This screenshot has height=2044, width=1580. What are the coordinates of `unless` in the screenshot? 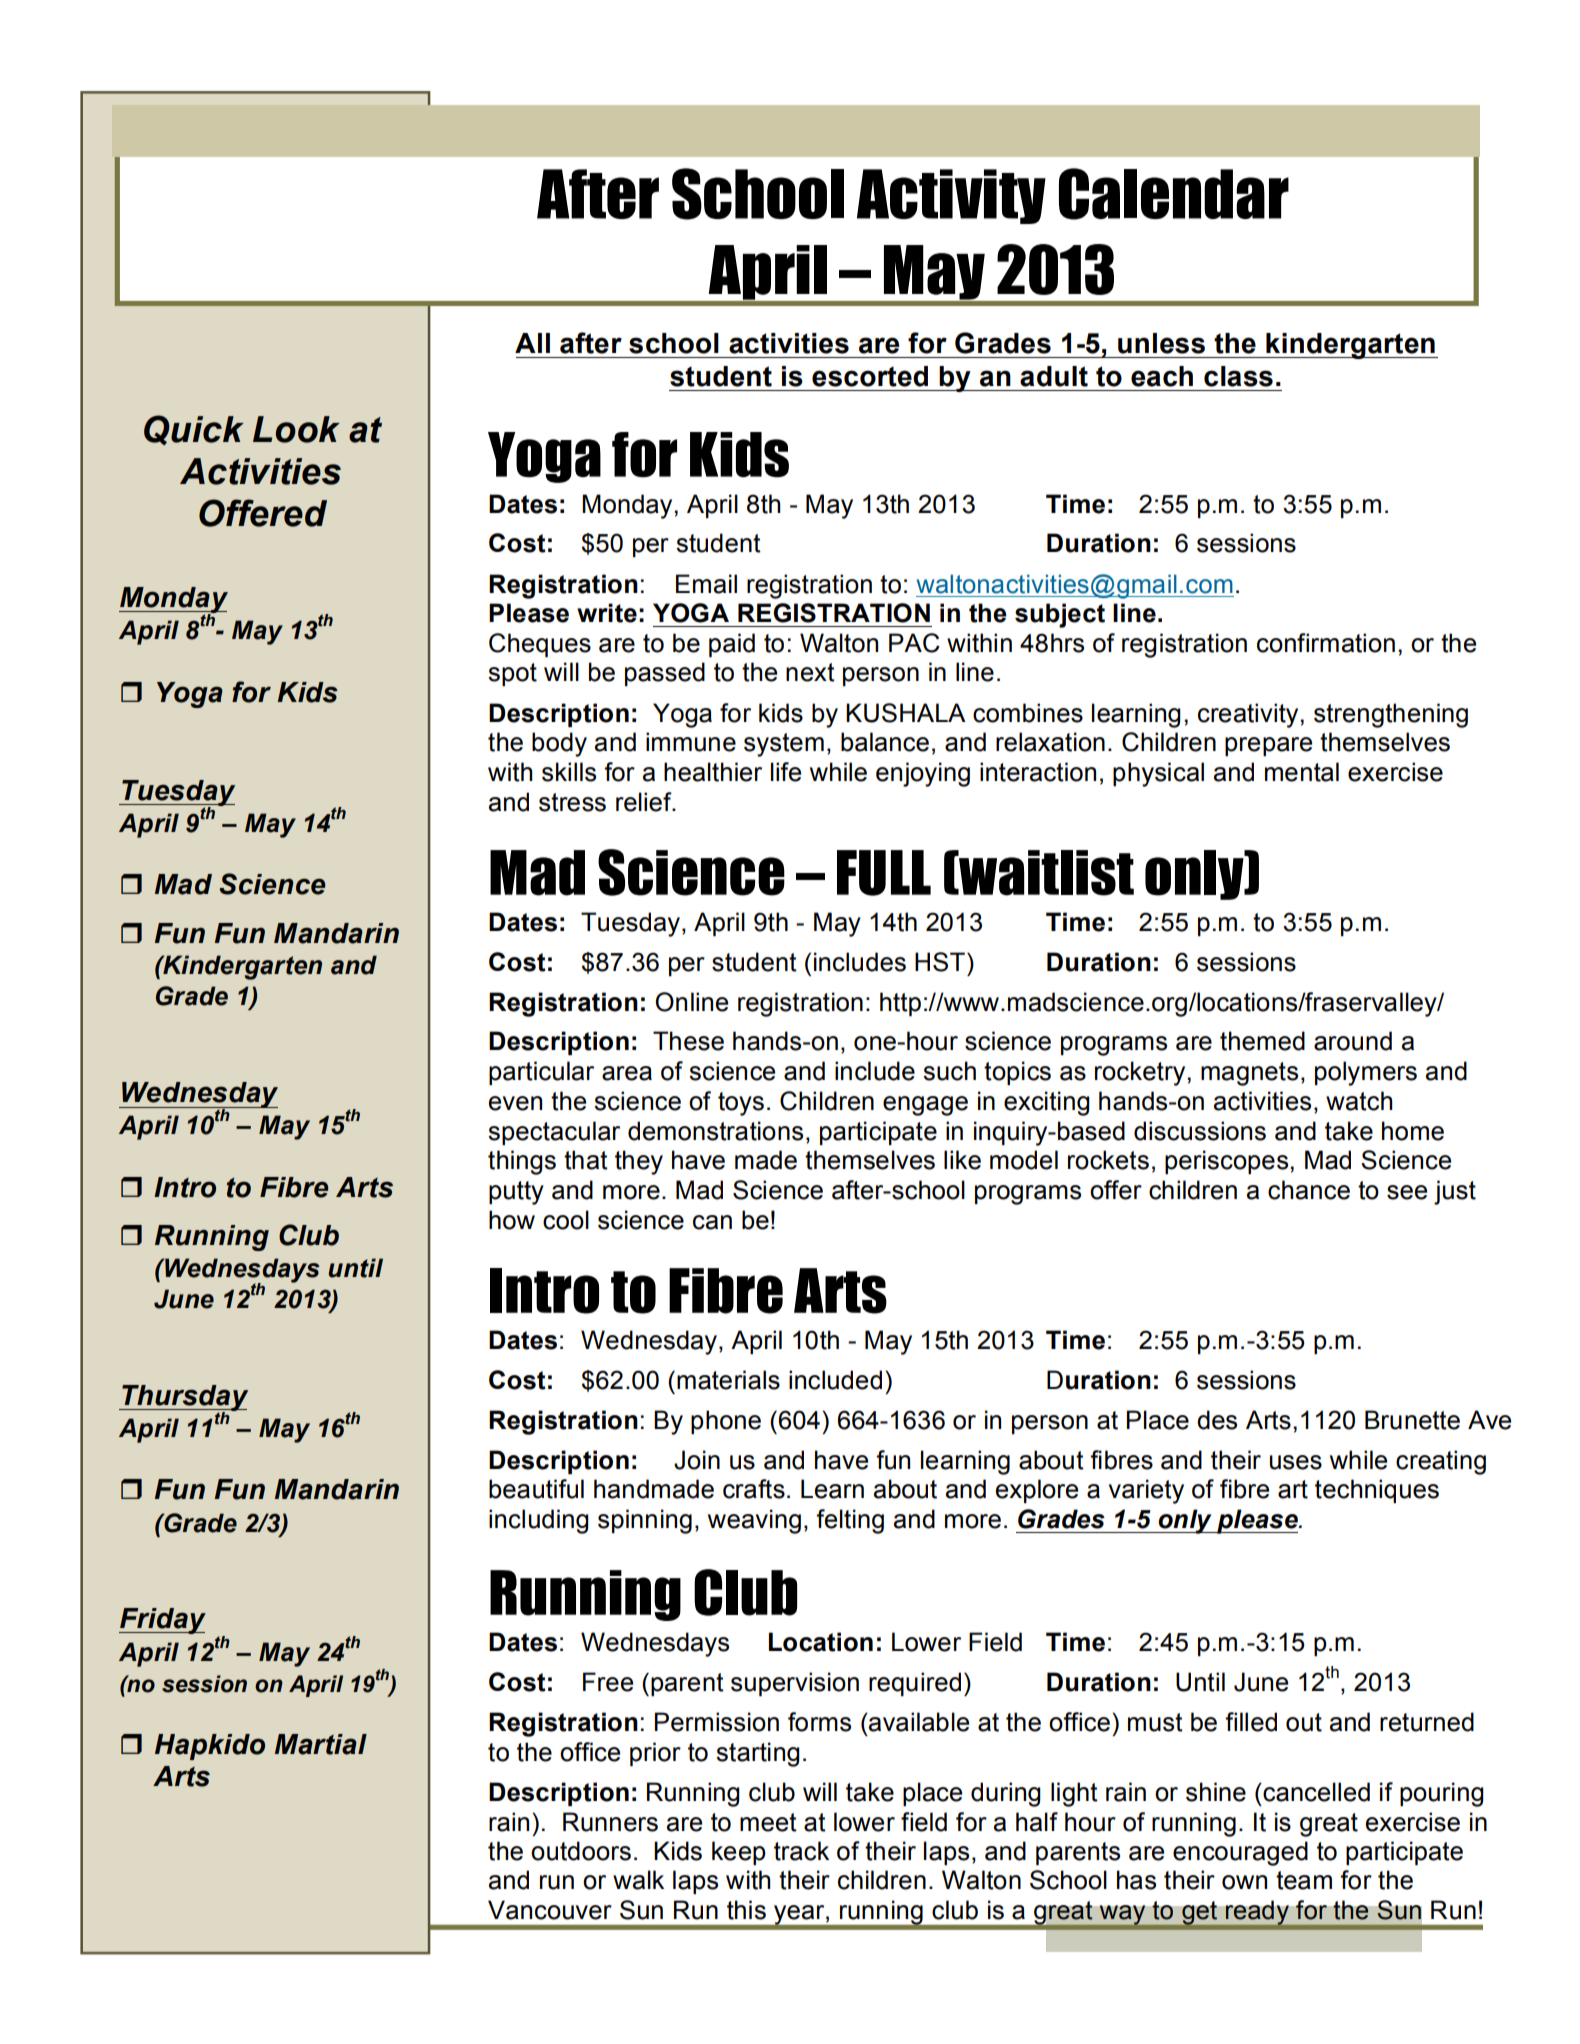 It's located at (1161, 343).
